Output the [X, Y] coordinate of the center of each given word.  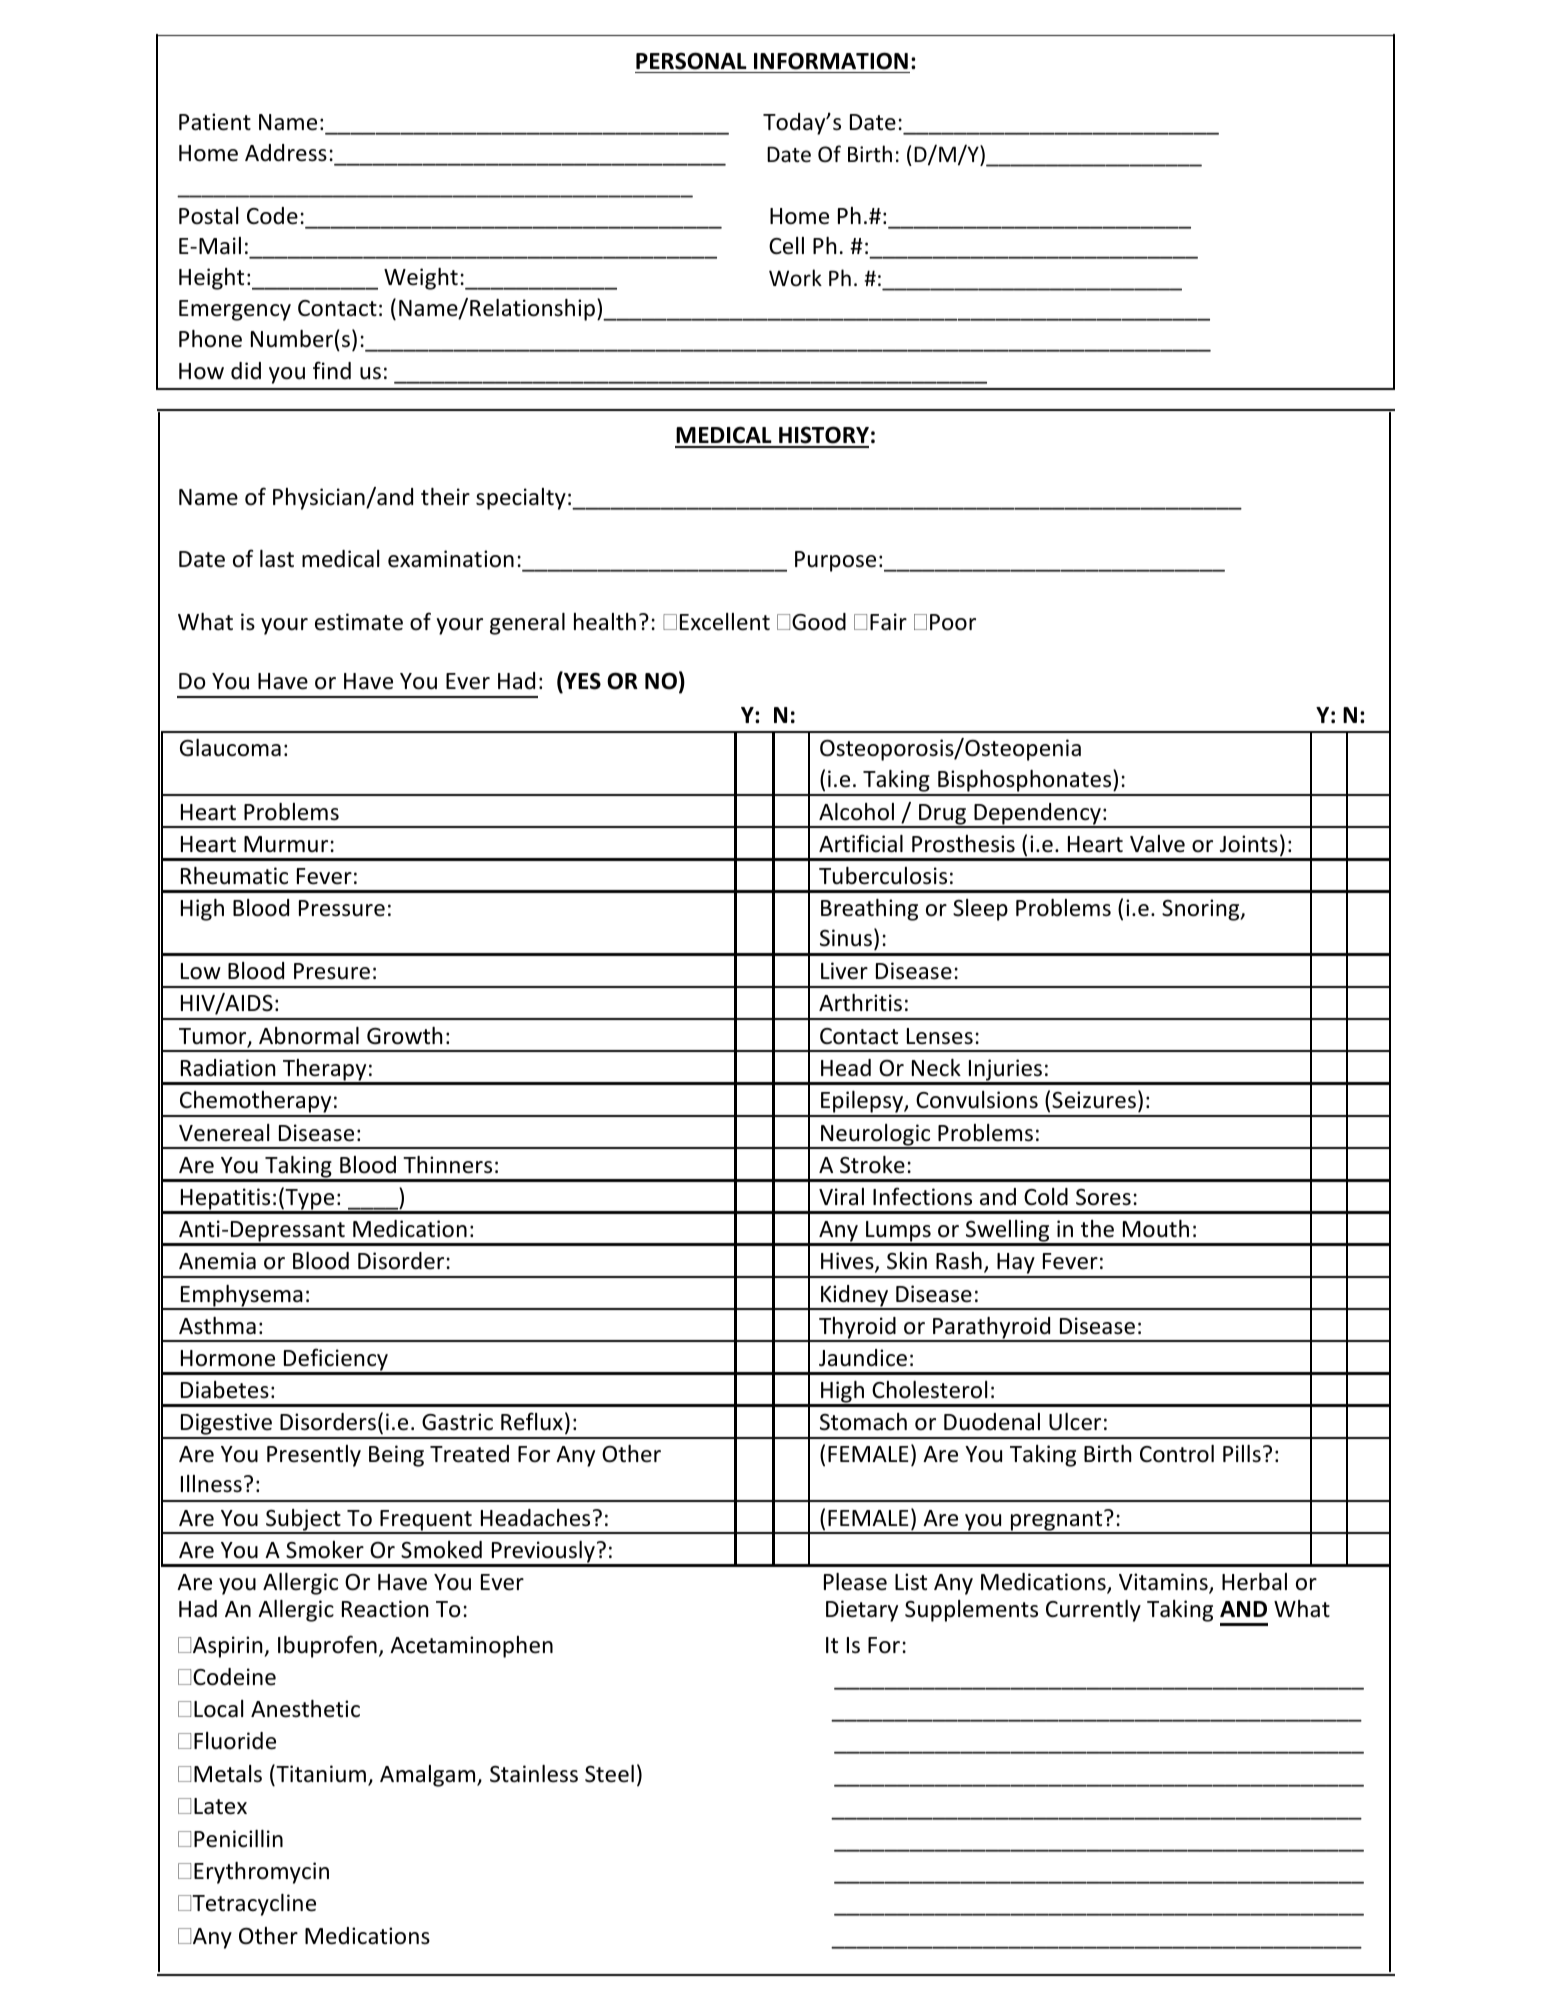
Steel [609, 1774]
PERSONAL [691, 61]
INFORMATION [831, 61]
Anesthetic [305, 1709]
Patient [215, 122]
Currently [1093, 1611]
